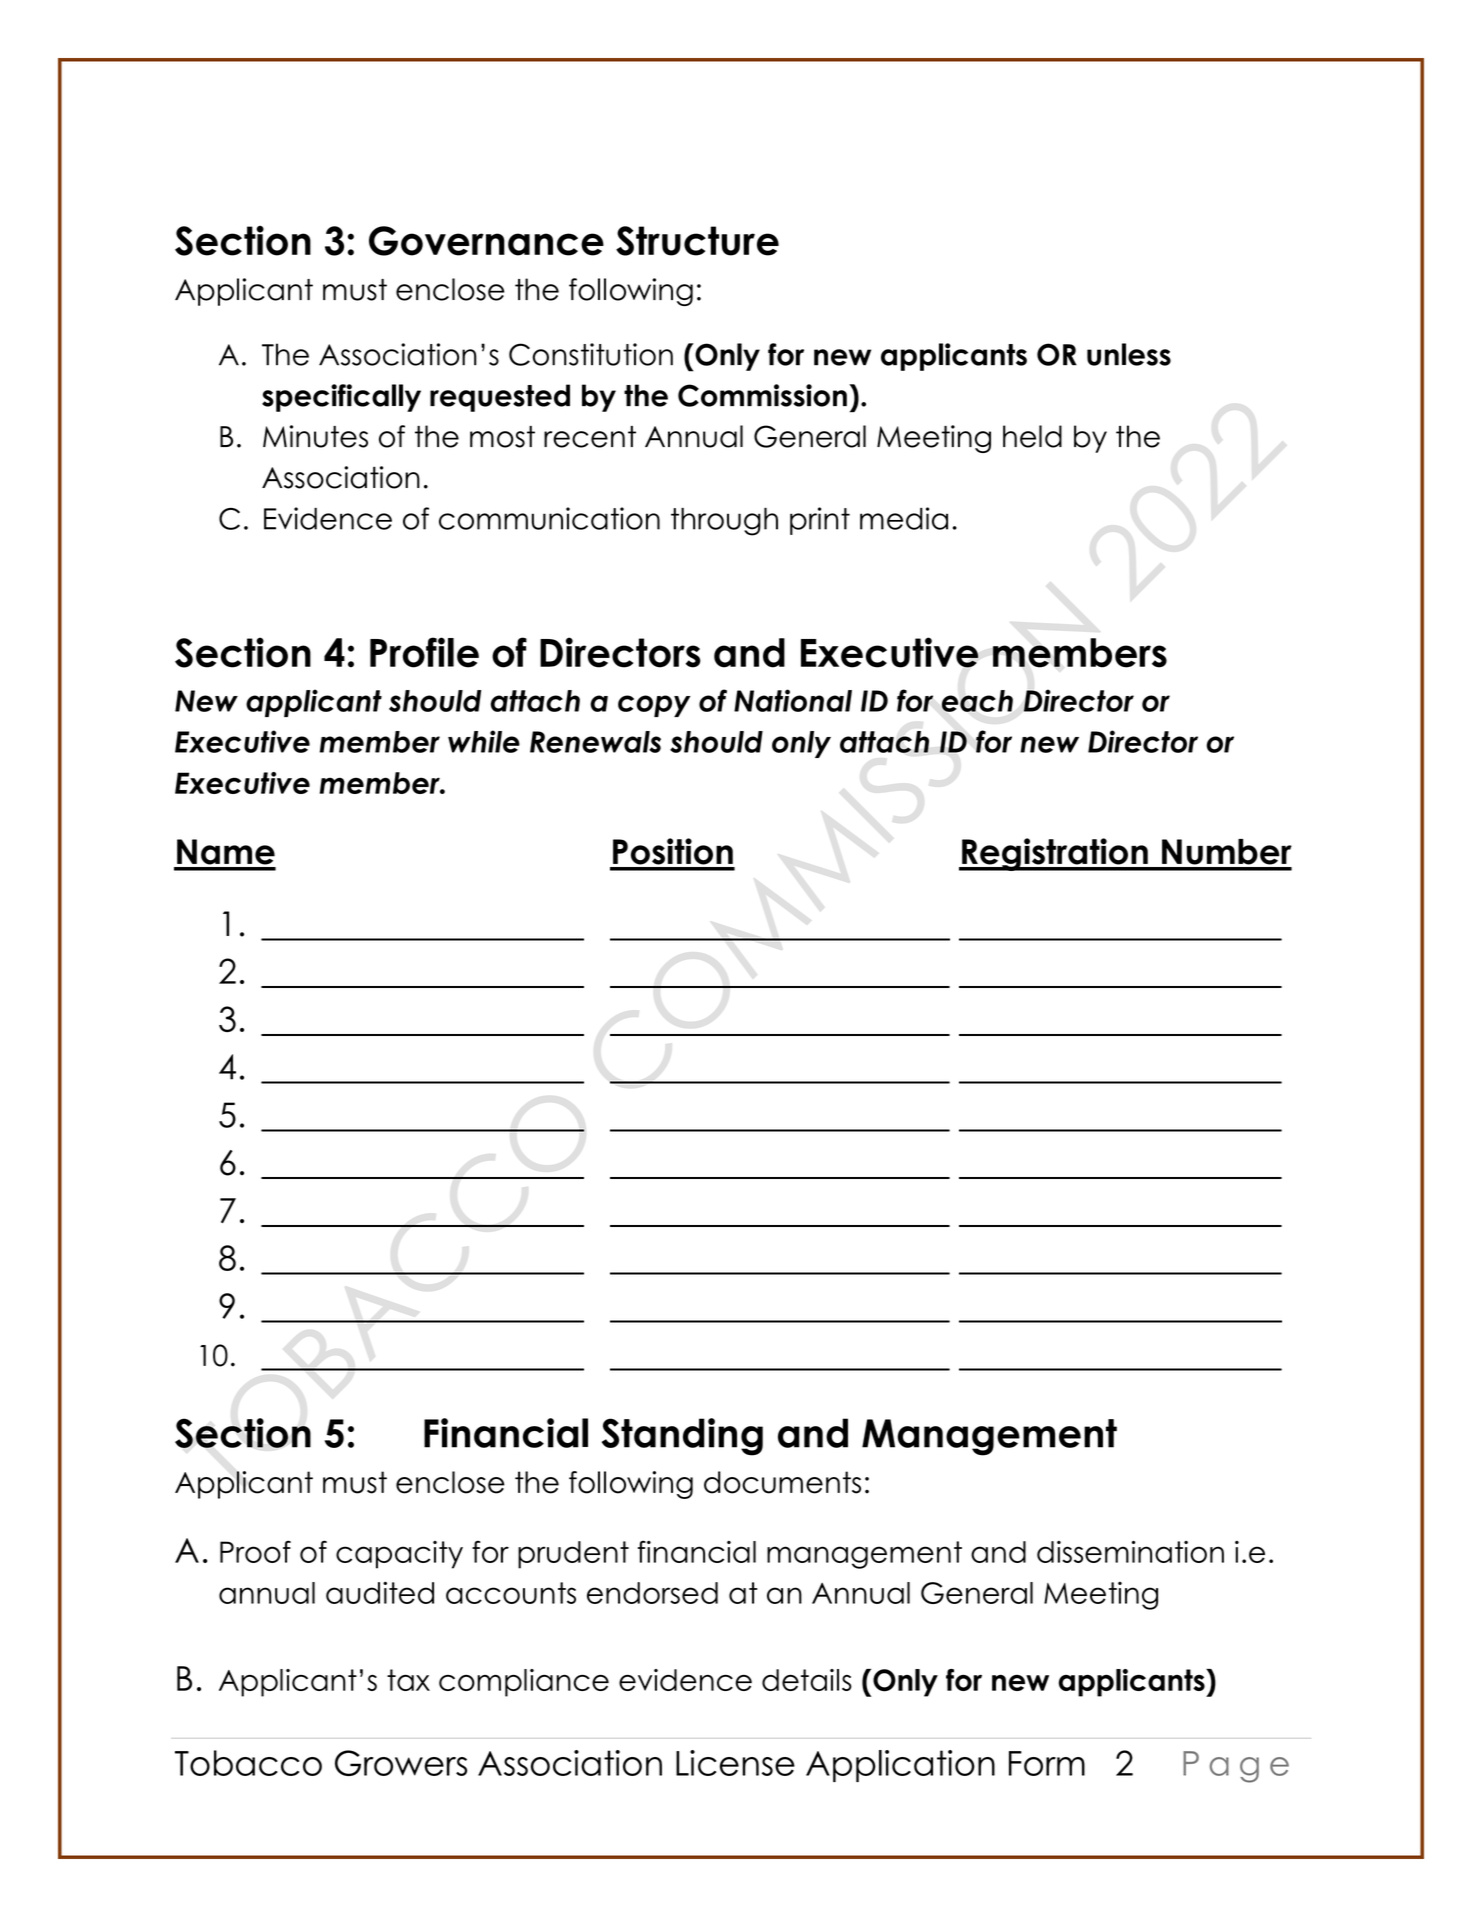 The image size is (1482, 1917). What do you see at coordinates (1055, 854) in the image?
I see `Registration` at bounding box center [1055, 854].
